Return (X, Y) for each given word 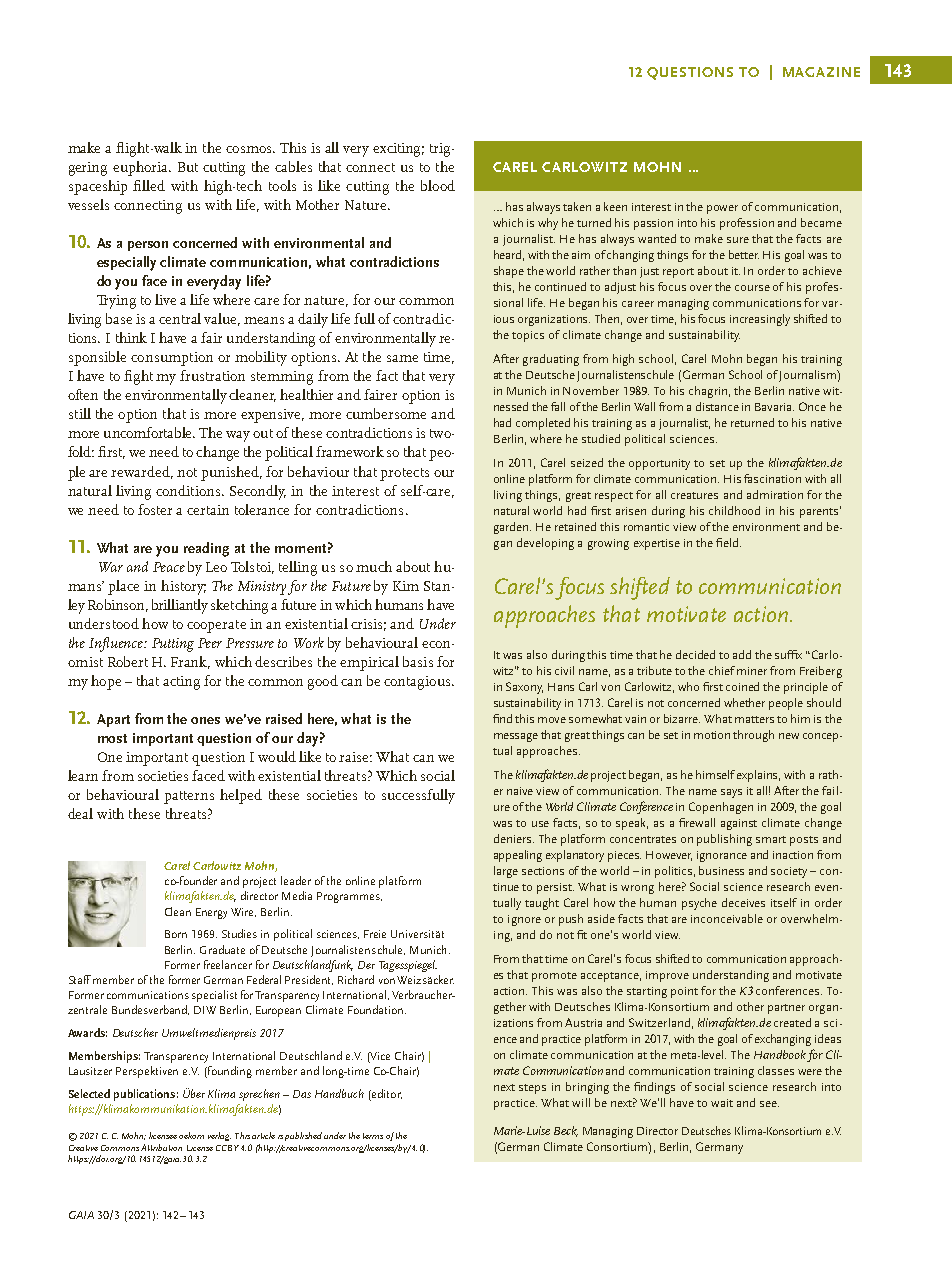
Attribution (161, 1147)
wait (722, 1103)
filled (149, 185)
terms (373, 1136)
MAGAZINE (821, 72)
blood (438, 185)
